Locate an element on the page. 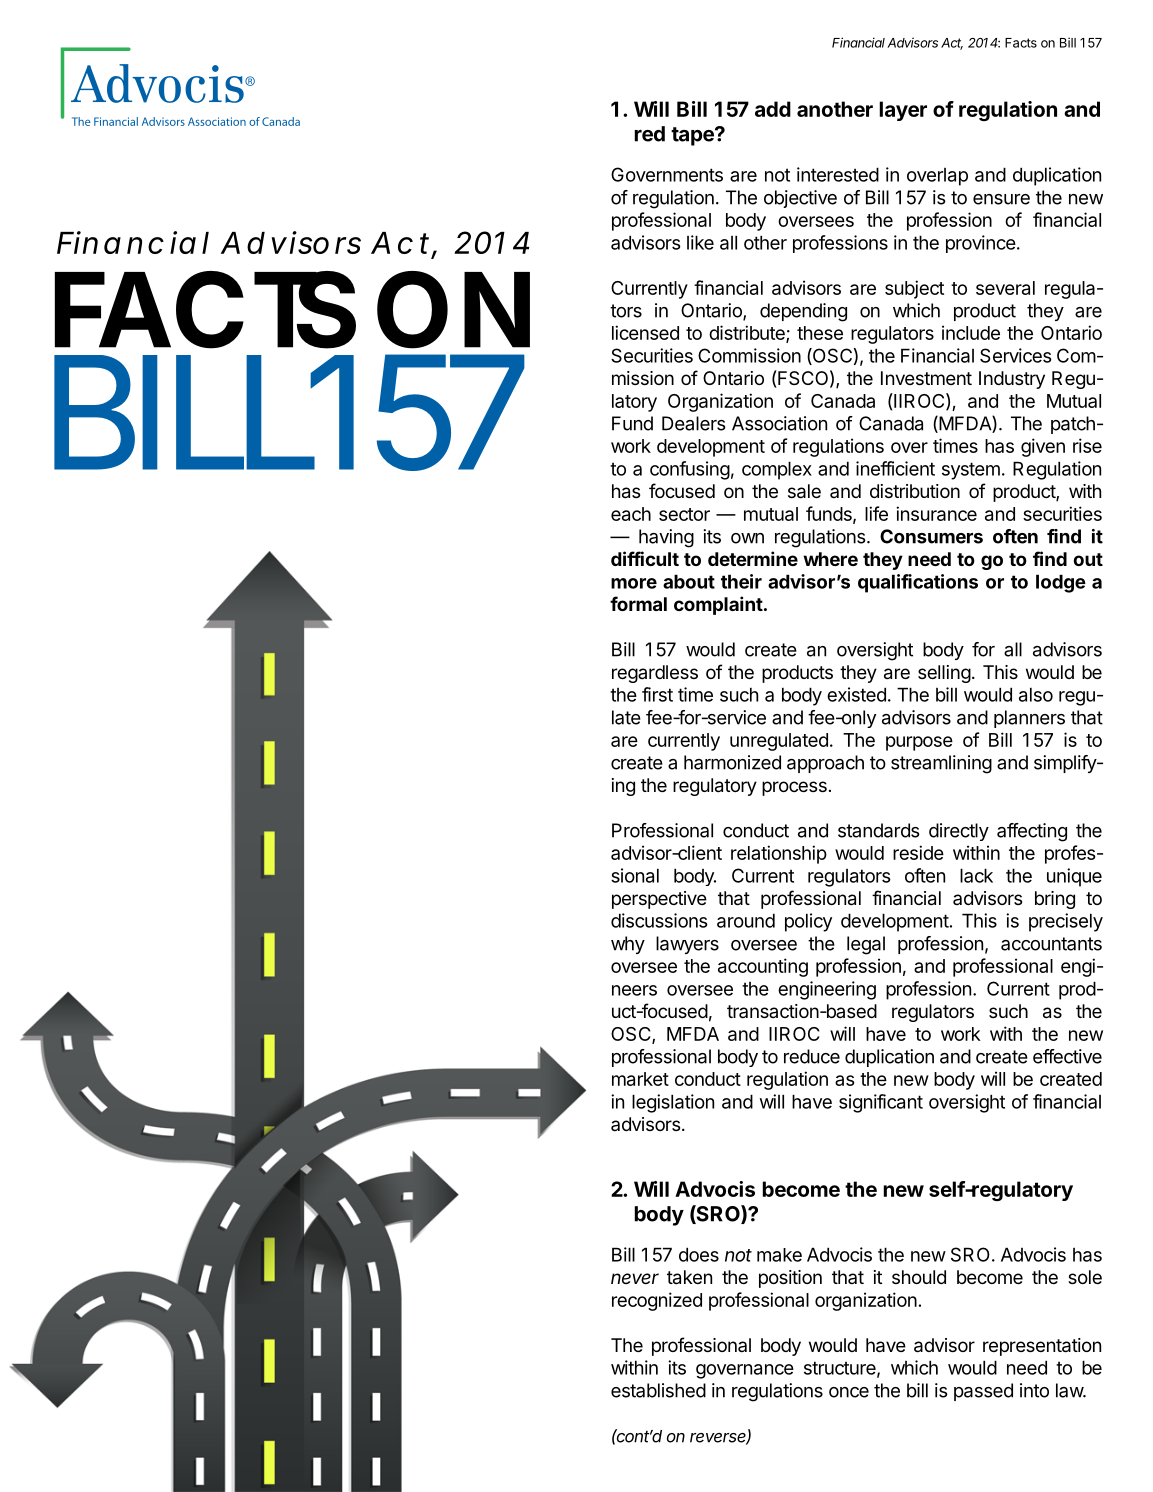 Image resolution: width=1153 pixels, height=1492 pixels. tape is located at coordinates (693, 136).
